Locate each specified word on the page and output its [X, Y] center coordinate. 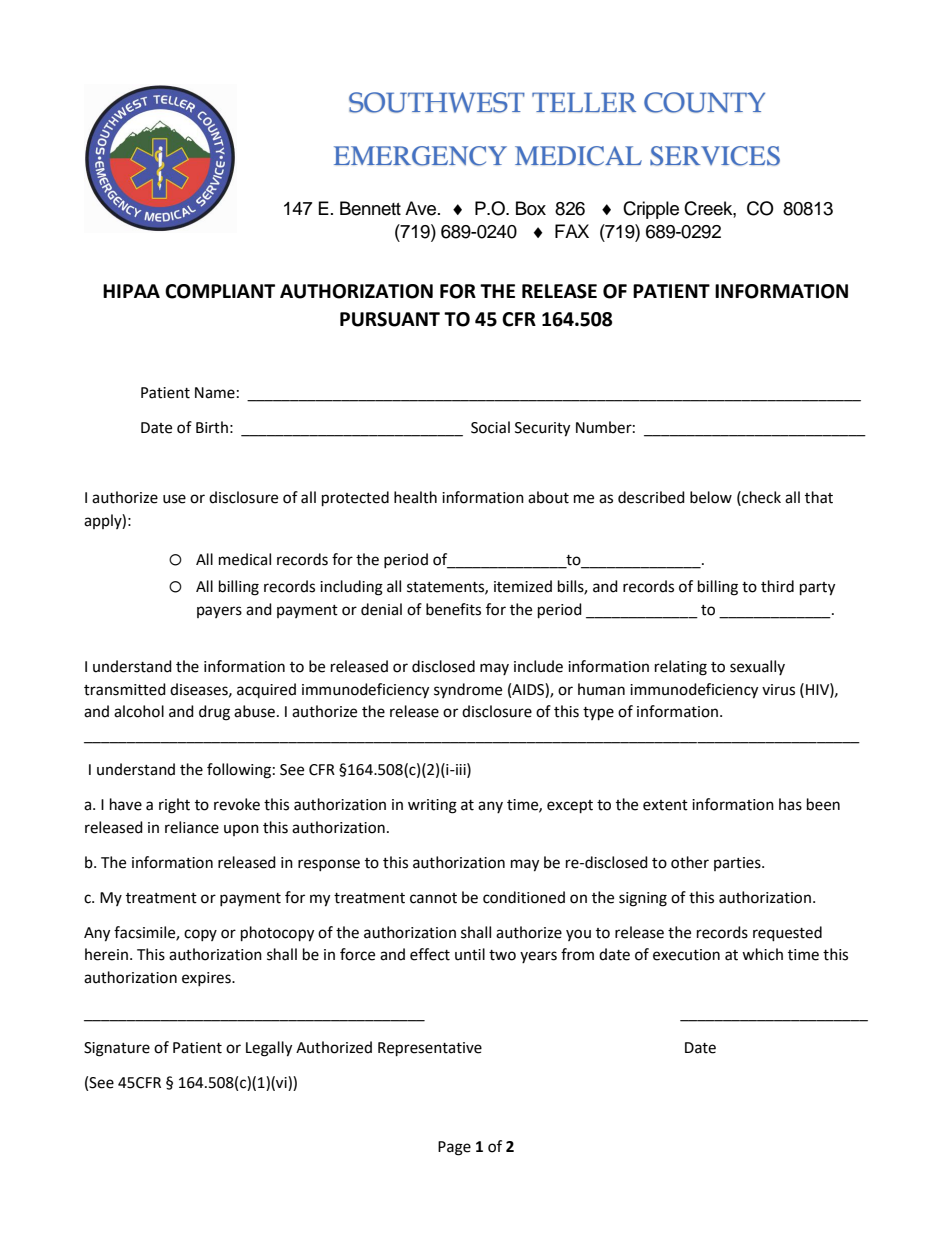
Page [454, 1148]
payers [219, 612]
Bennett [370, 208]
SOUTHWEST [437, 102]
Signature [117, 1049]
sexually [757, 667]
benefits [453, 609]
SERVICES [715, 156]
